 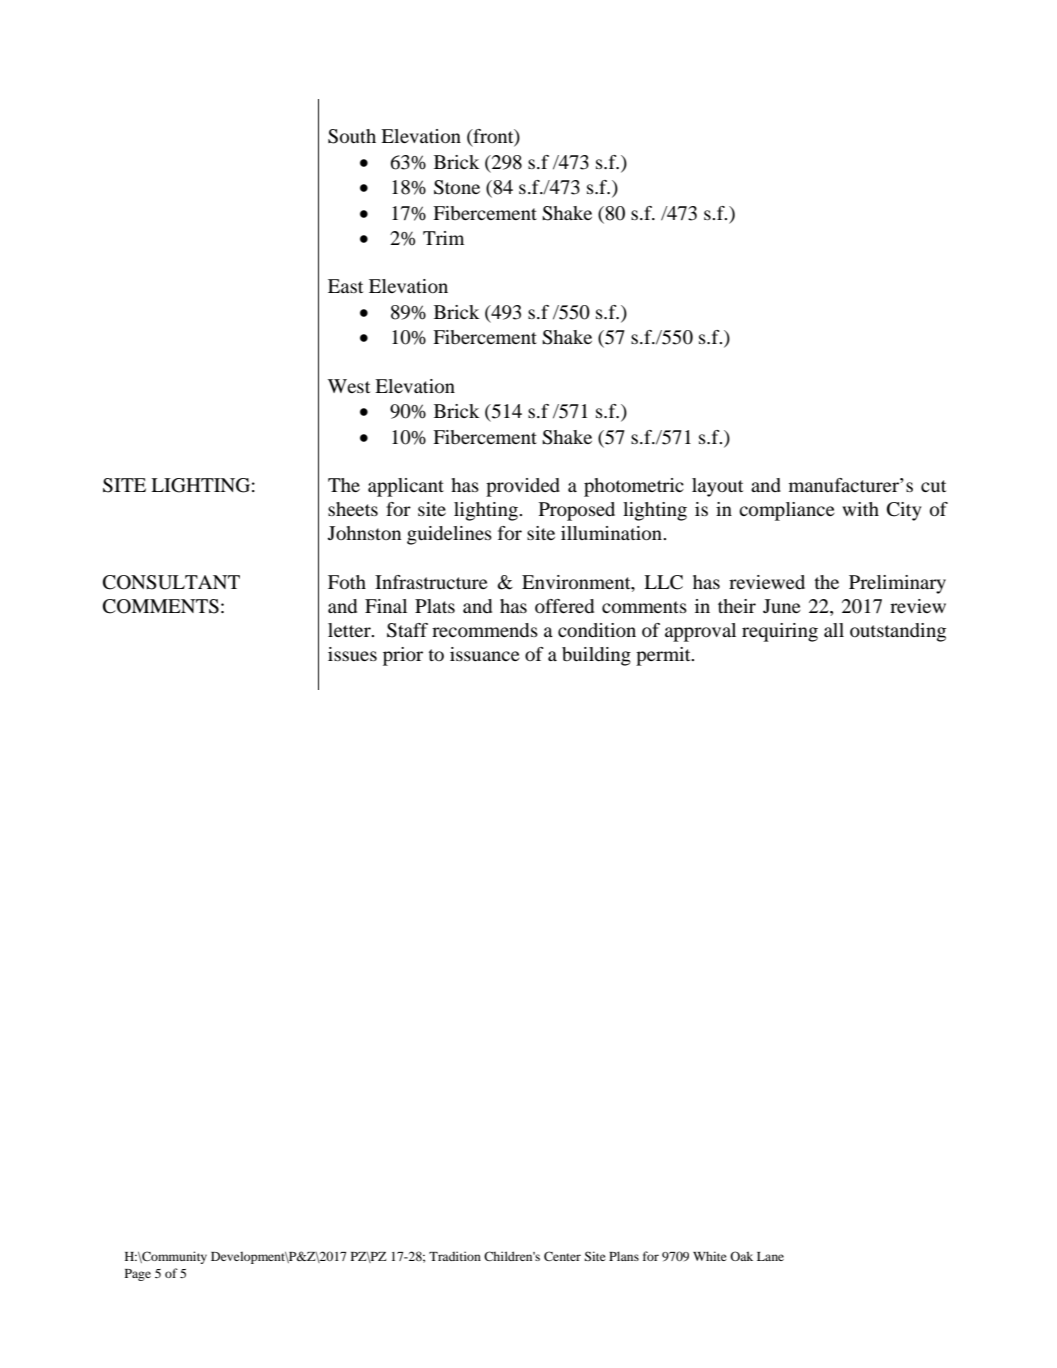 I want to click on issuance, so click(x=485, y=654).
